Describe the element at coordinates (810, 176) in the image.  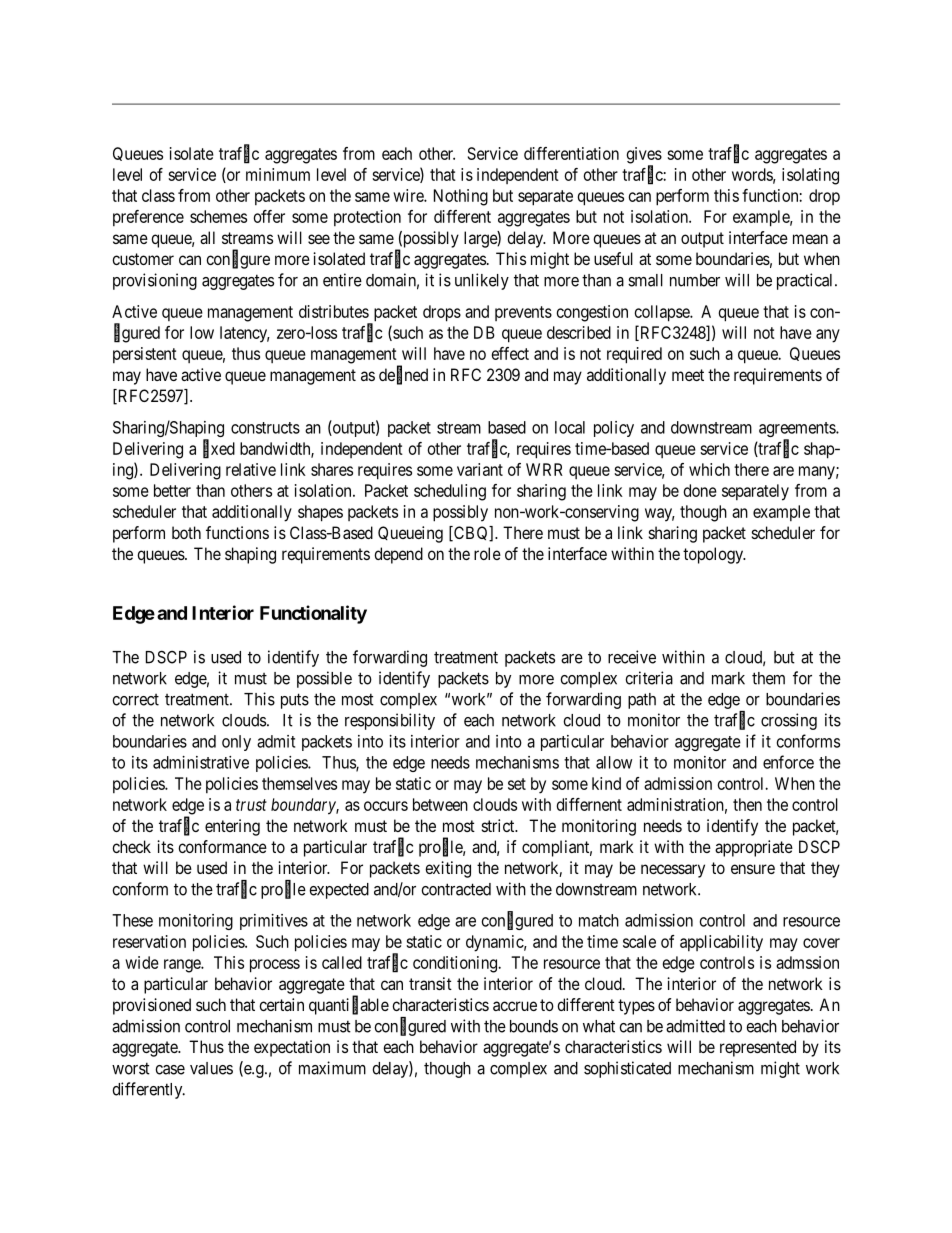
I see `isolating` at that location.
